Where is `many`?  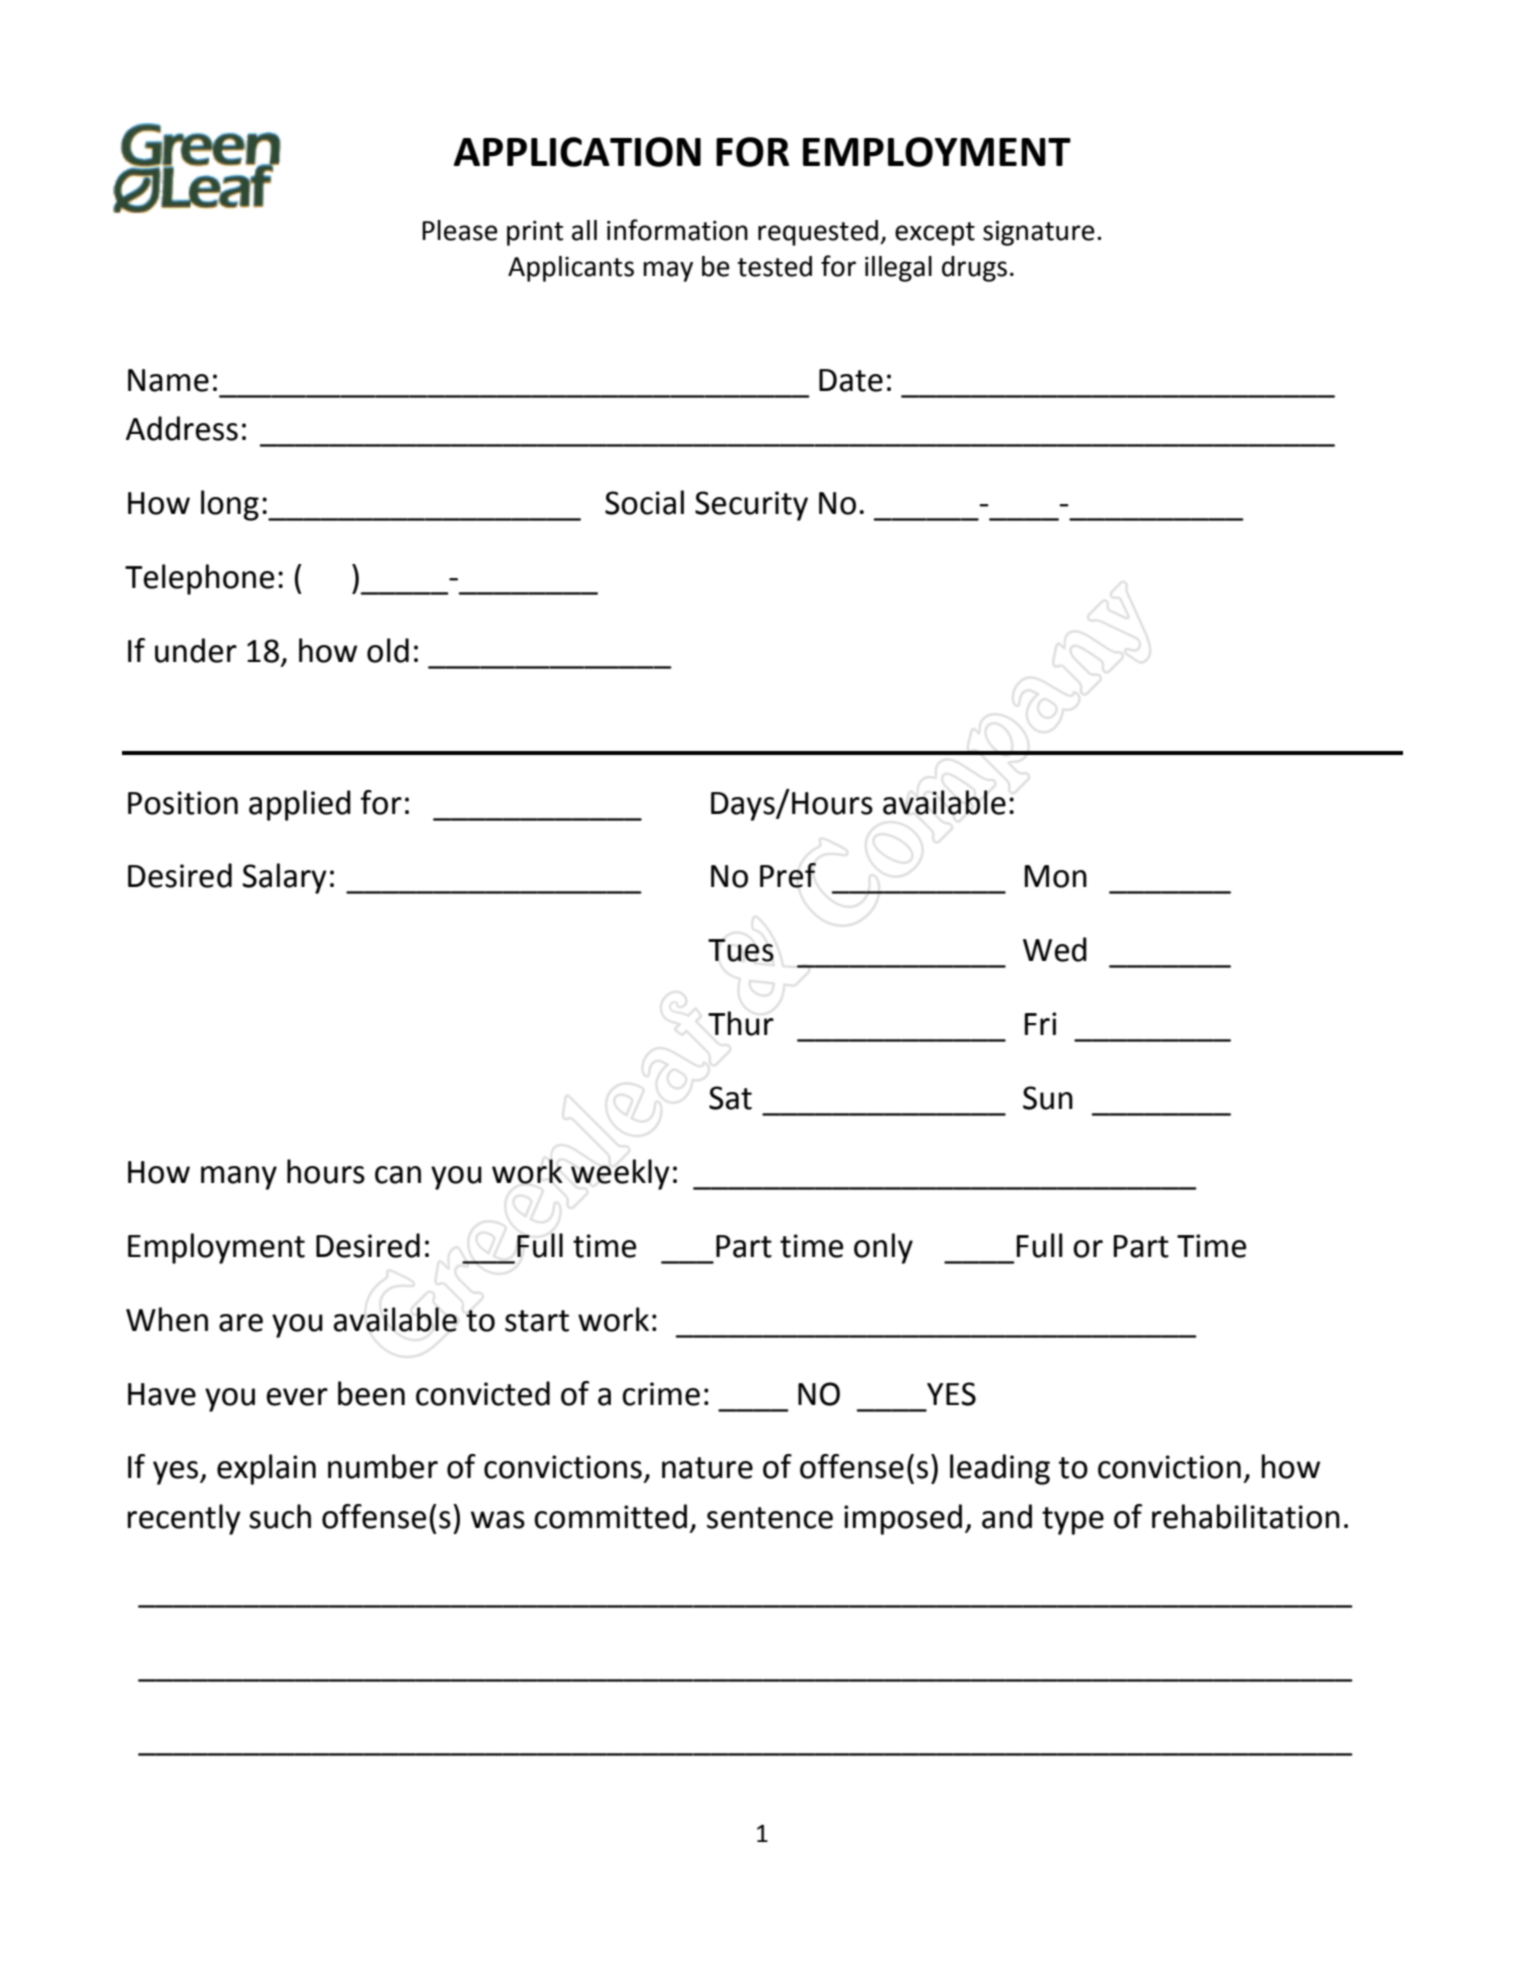 many is located at coordinates (239, 1178).
